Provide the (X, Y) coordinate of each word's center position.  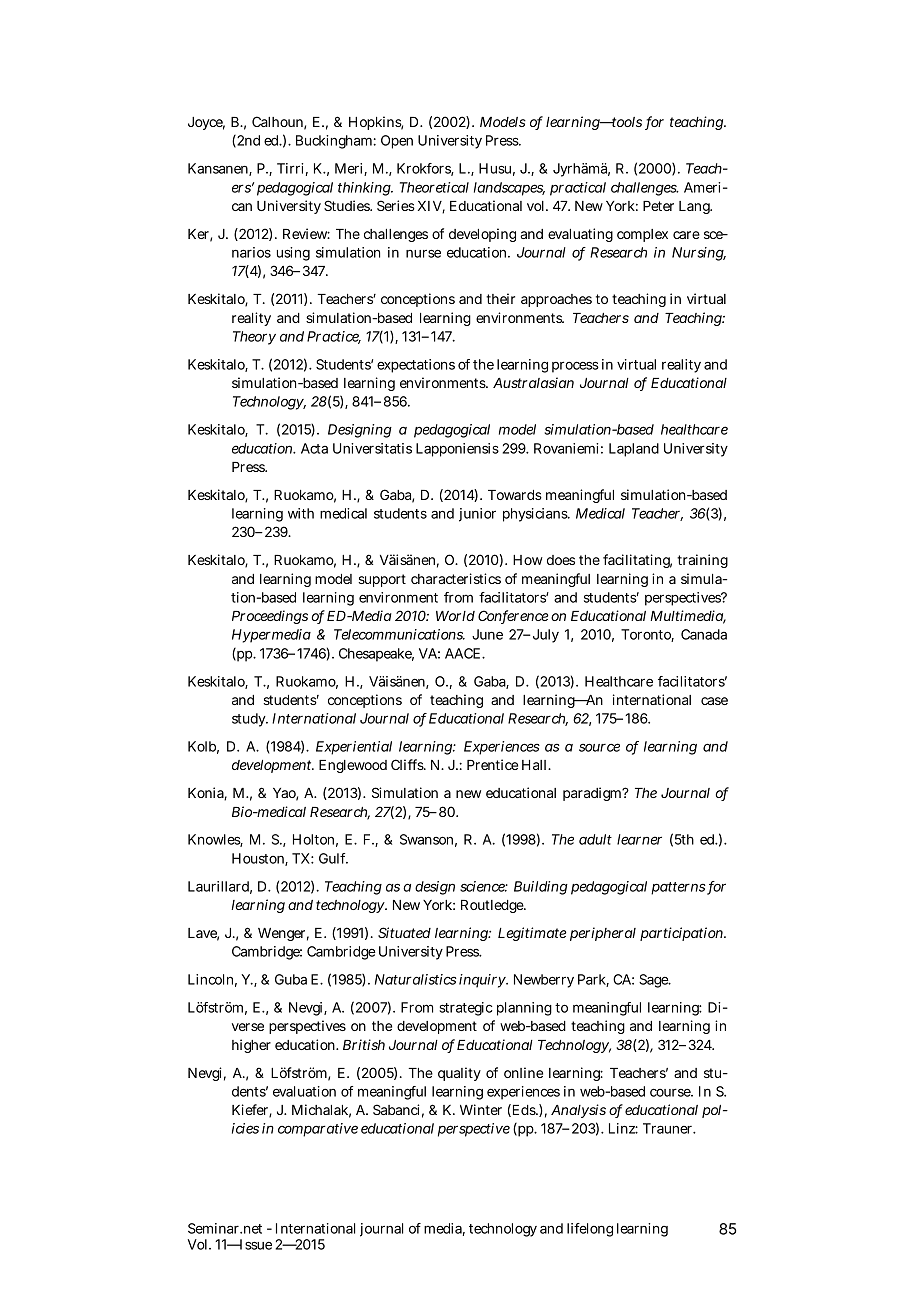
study (250, 720)
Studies (348, 205)
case (714, 701)
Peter (658, 206)
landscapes (509, 189)
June (487, 634)
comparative (318, 1130)
